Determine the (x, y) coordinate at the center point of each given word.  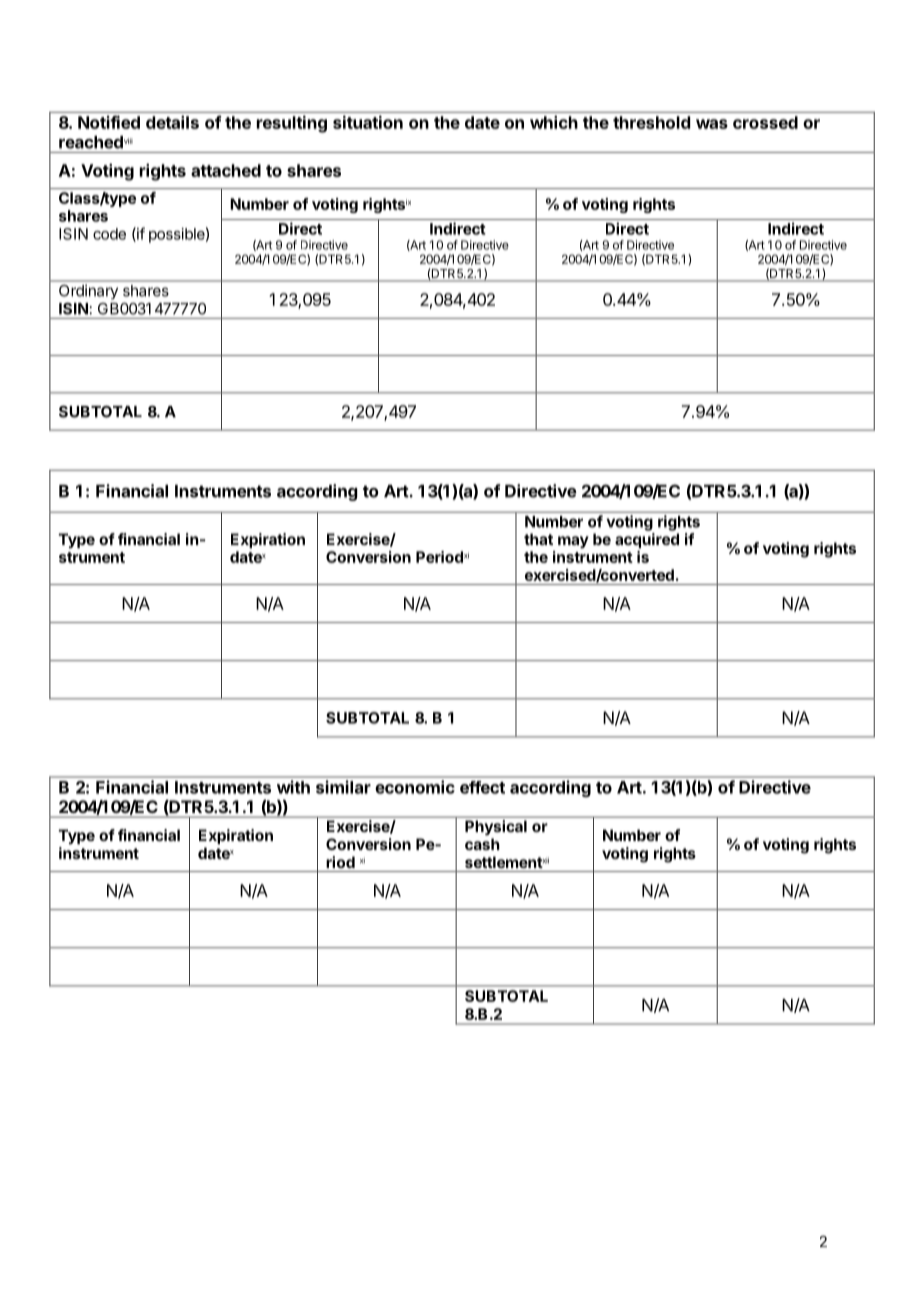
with (293, 787)
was (712, 124)
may (573, 542)
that (538, 539)
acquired (647, 540)
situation (368, 122)
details (172, 122)
